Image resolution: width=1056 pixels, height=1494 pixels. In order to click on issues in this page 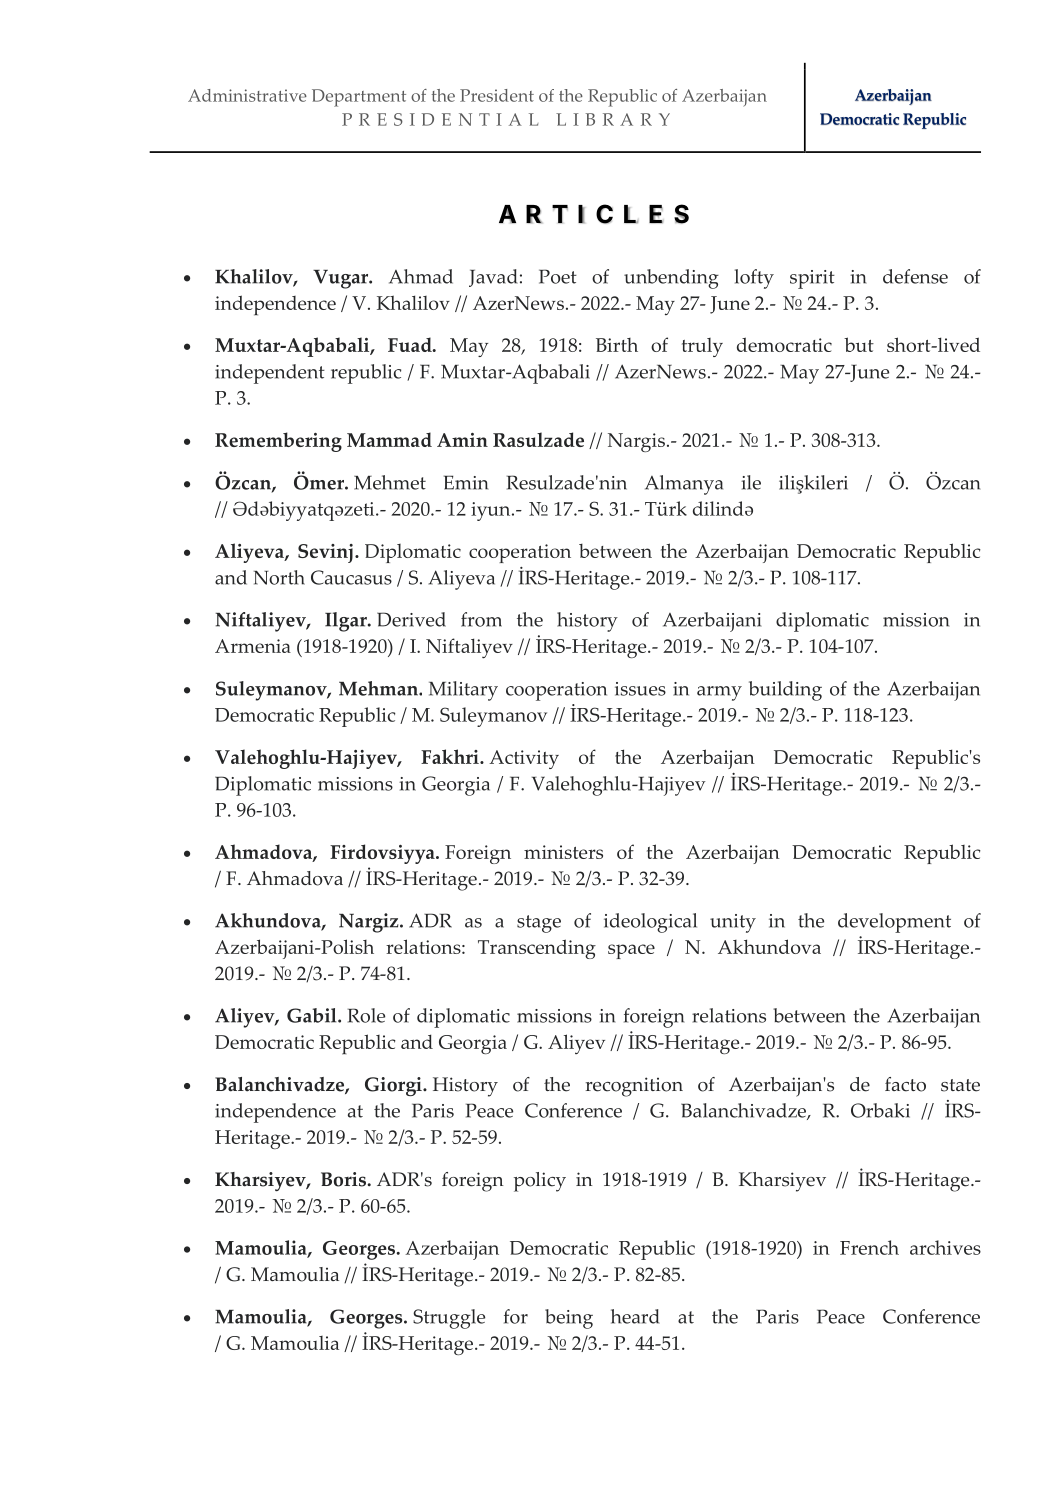, I will do `click(640, 689)`.
